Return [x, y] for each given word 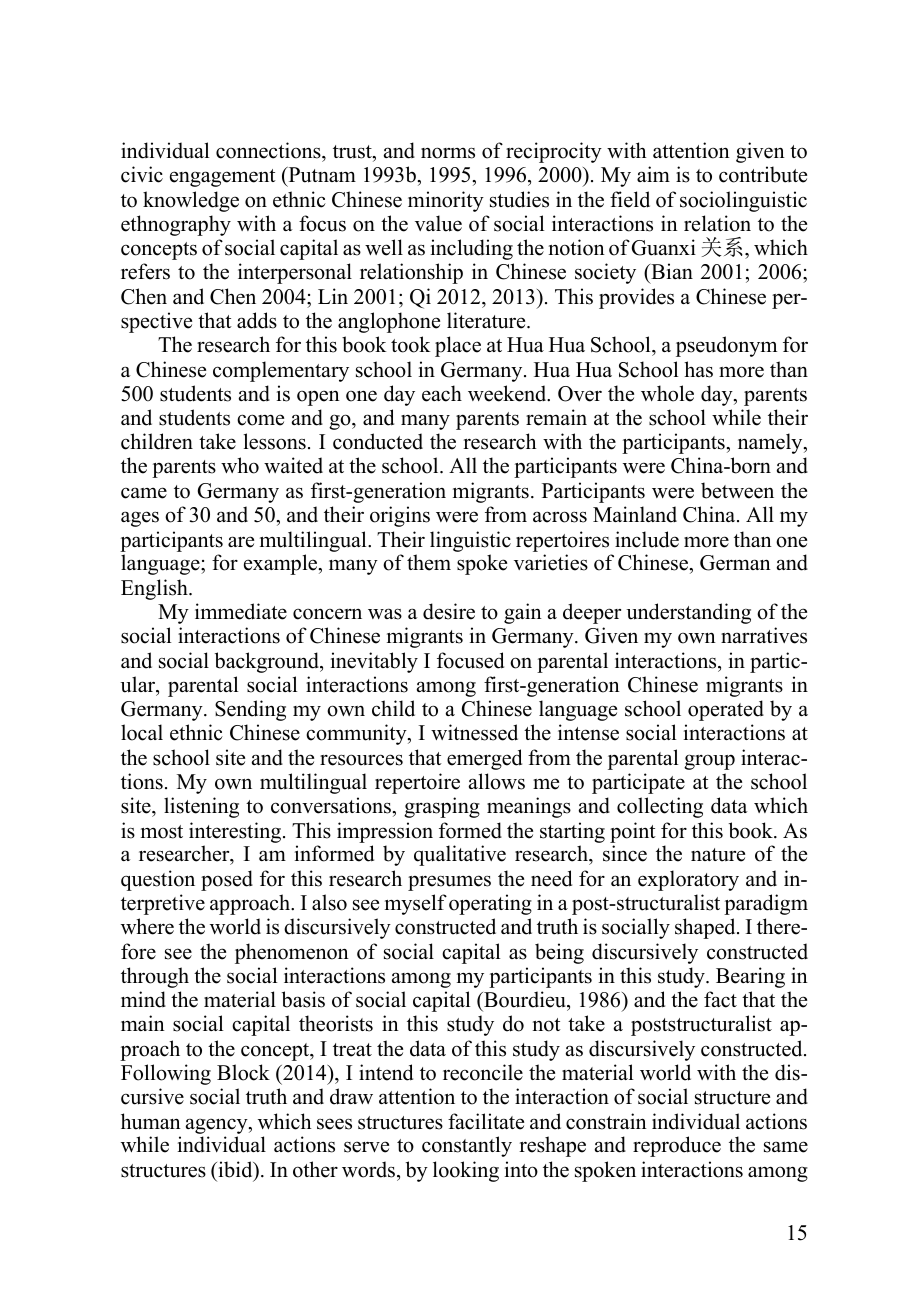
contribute [763, 174]
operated [726, 710]
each [442, 393]
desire [449, 611]
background [268, 662]
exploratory [688, 880]
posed [227, 880]
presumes [449, 883]
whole [667, 393]
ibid [235, 1170]
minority [446, 201]
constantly [467, 1146]
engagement [223, 178]
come [260, 420]
